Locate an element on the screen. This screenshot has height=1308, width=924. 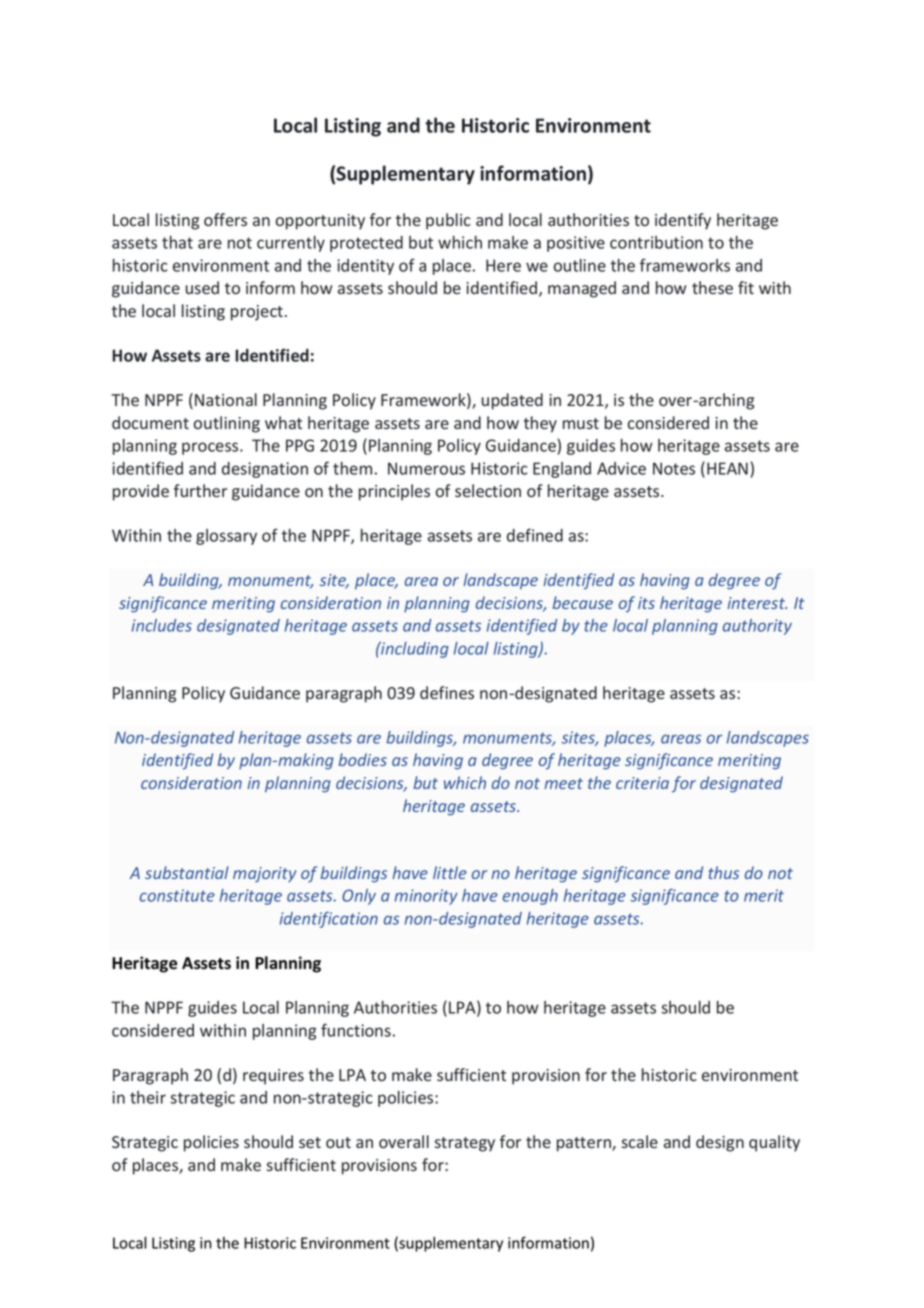
strategy is located at coordinates (464, 1144).
